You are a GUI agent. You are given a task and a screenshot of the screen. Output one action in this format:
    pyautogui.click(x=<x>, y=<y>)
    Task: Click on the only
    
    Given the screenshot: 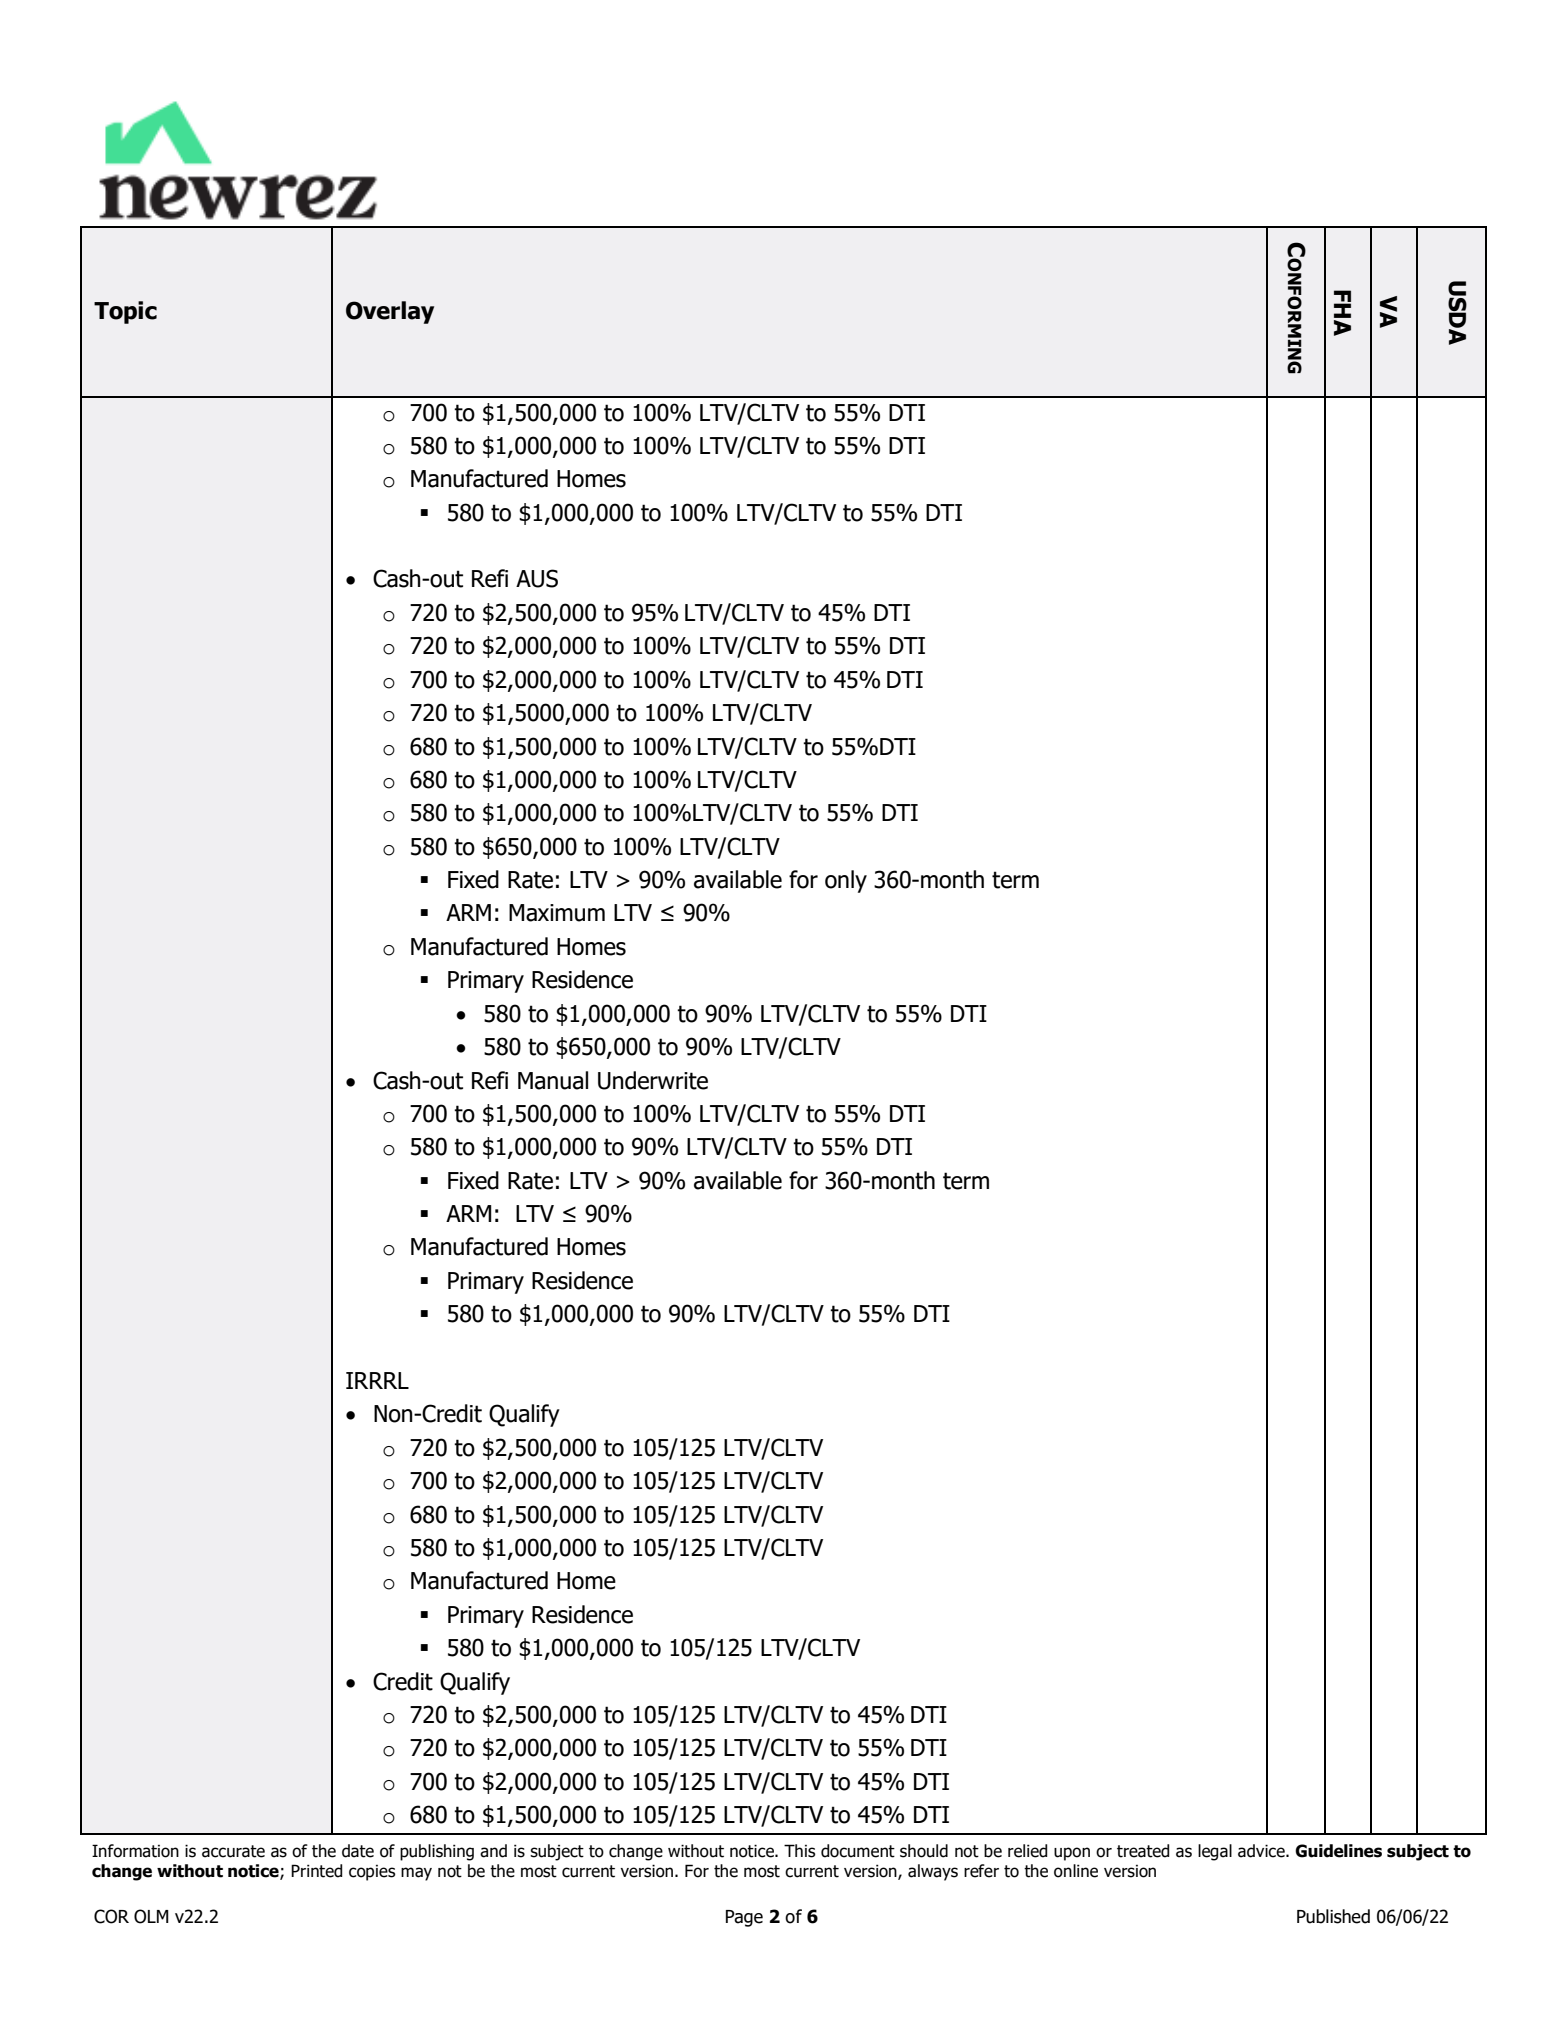 What is the action you would take?
    pyautogui.click(x=846, y=881)
